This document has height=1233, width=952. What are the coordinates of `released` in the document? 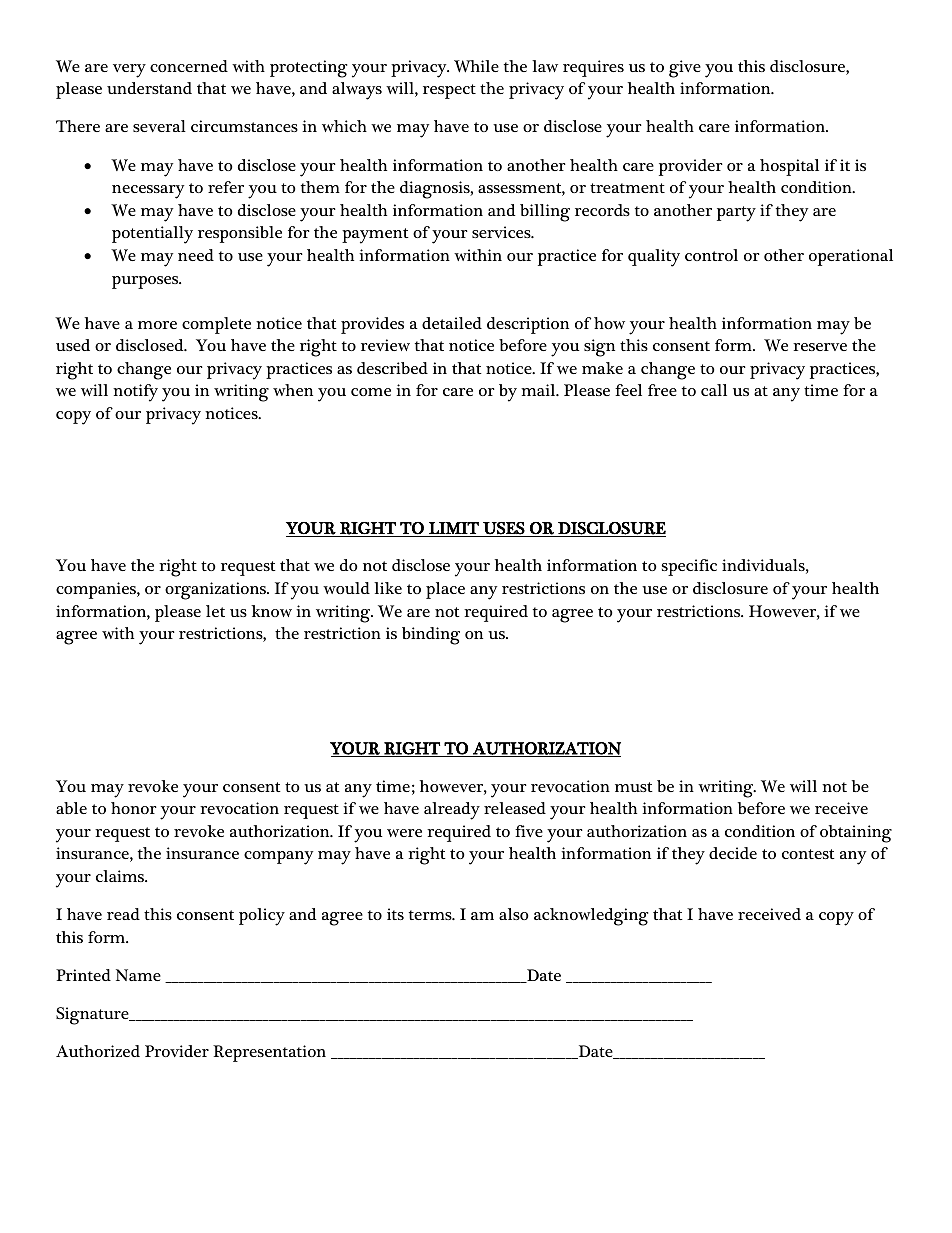 It's located at (515, 808).
